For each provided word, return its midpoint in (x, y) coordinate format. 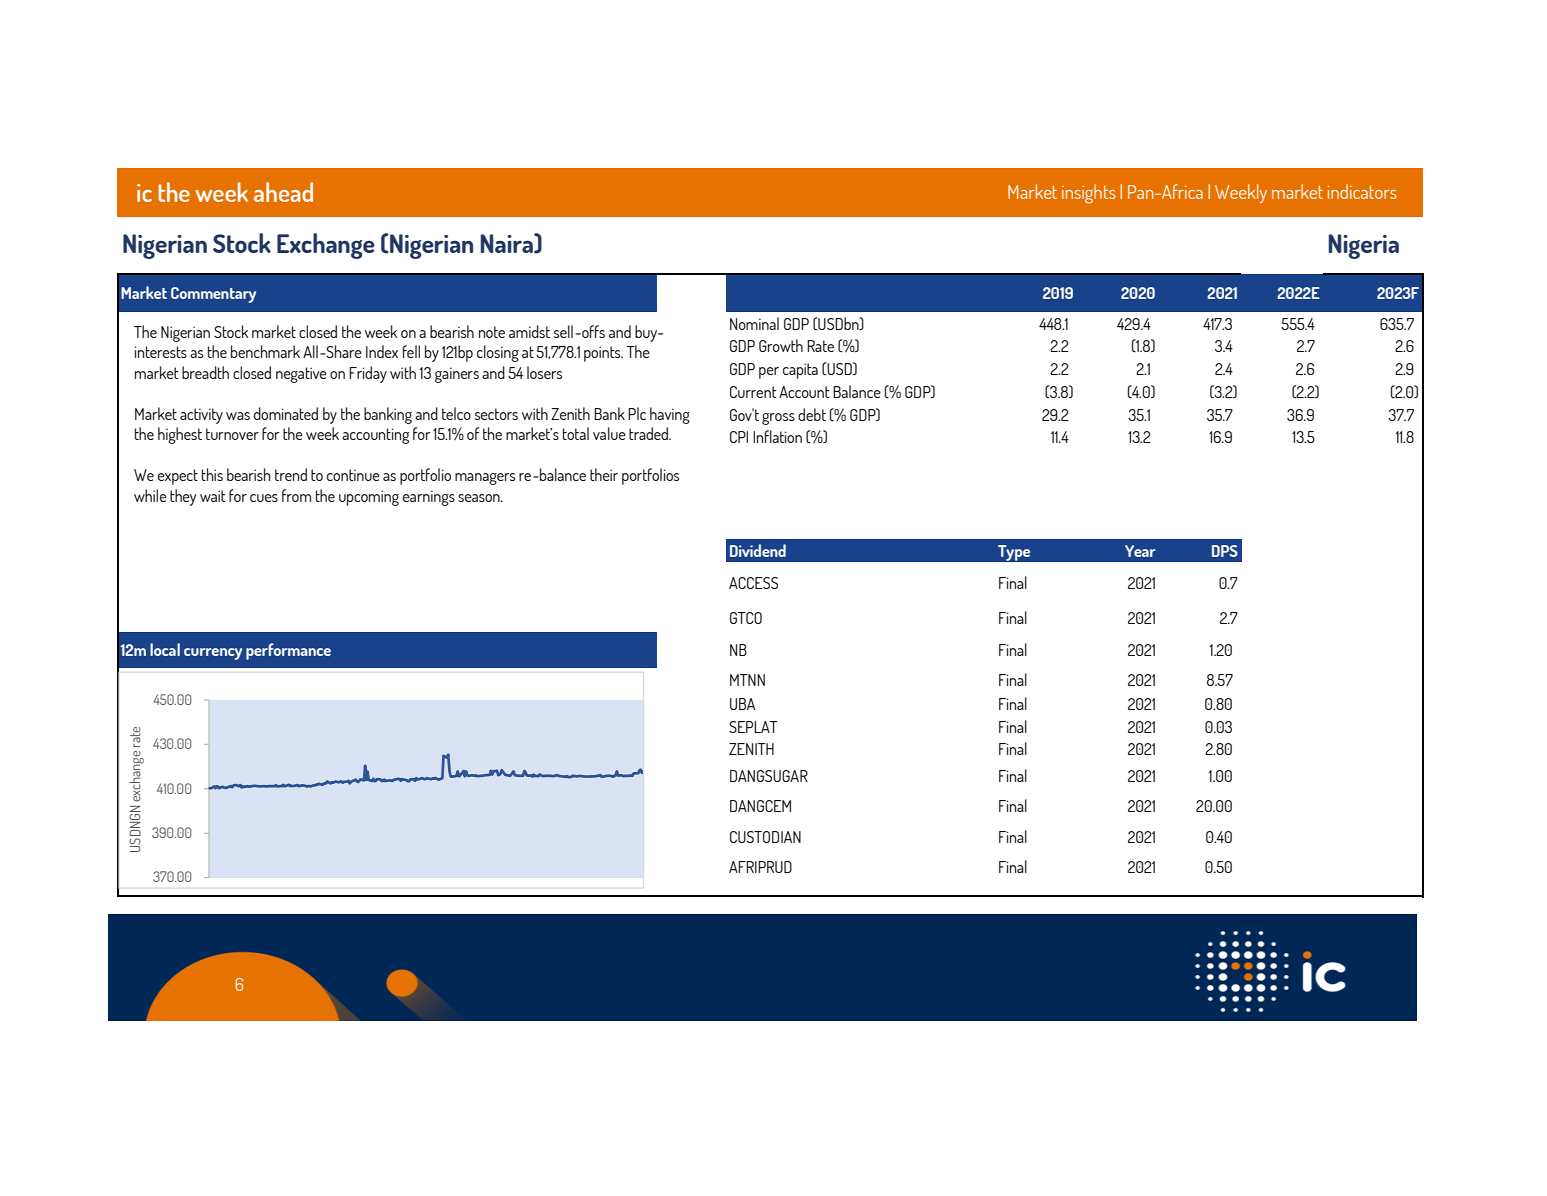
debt (812, 414)
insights (1089, 194)
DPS (1225, 551)
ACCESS (753, 583)
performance (288, 651)
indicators (1362, 191)
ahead (283, 192)
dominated (286, 413)
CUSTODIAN (765, 837)
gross (778, 419)
